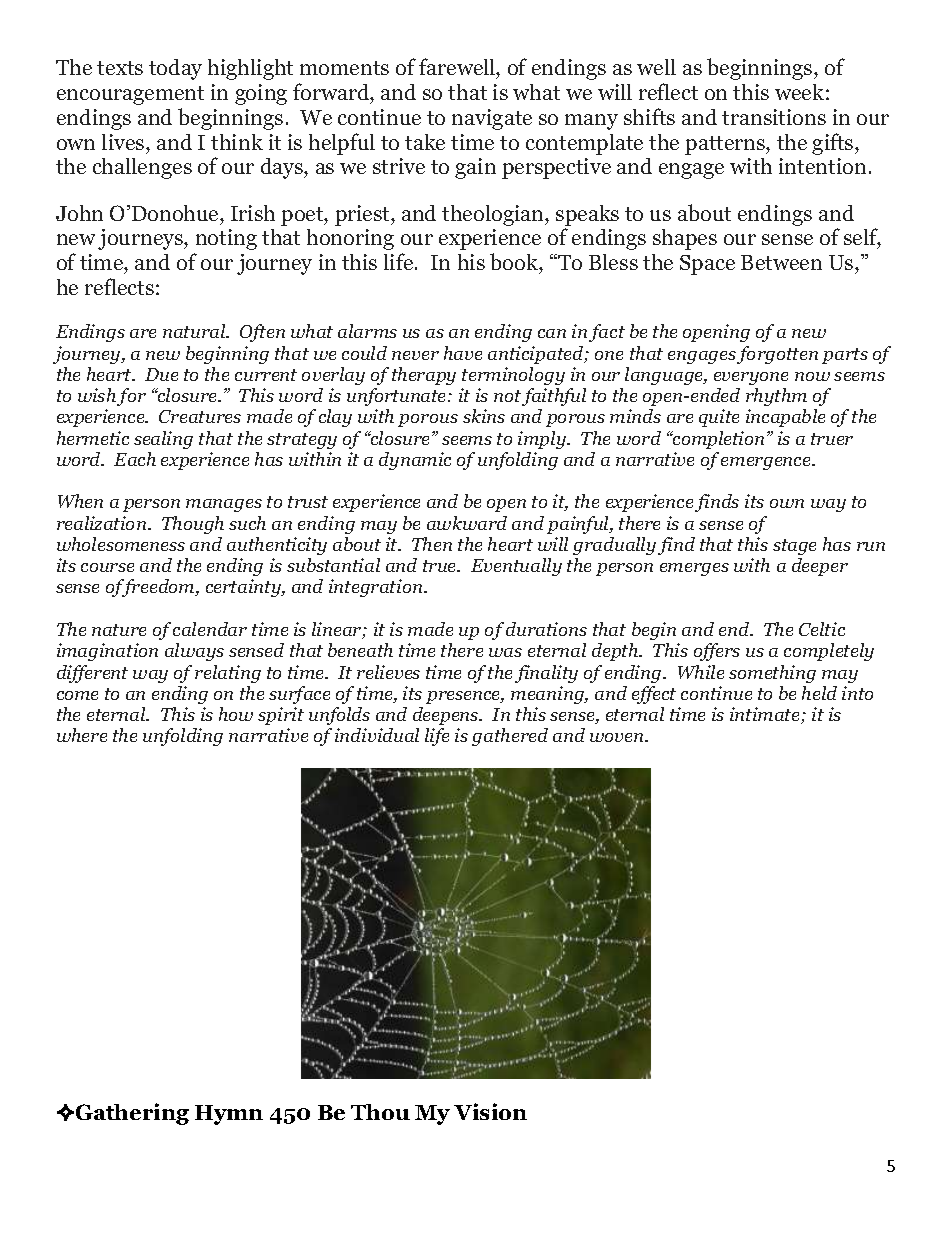 The image size is (952, 1233). What do you see at coordinates (229, 1115) in the document?
I see `Hymn` at bounding box center [229, 1115].
